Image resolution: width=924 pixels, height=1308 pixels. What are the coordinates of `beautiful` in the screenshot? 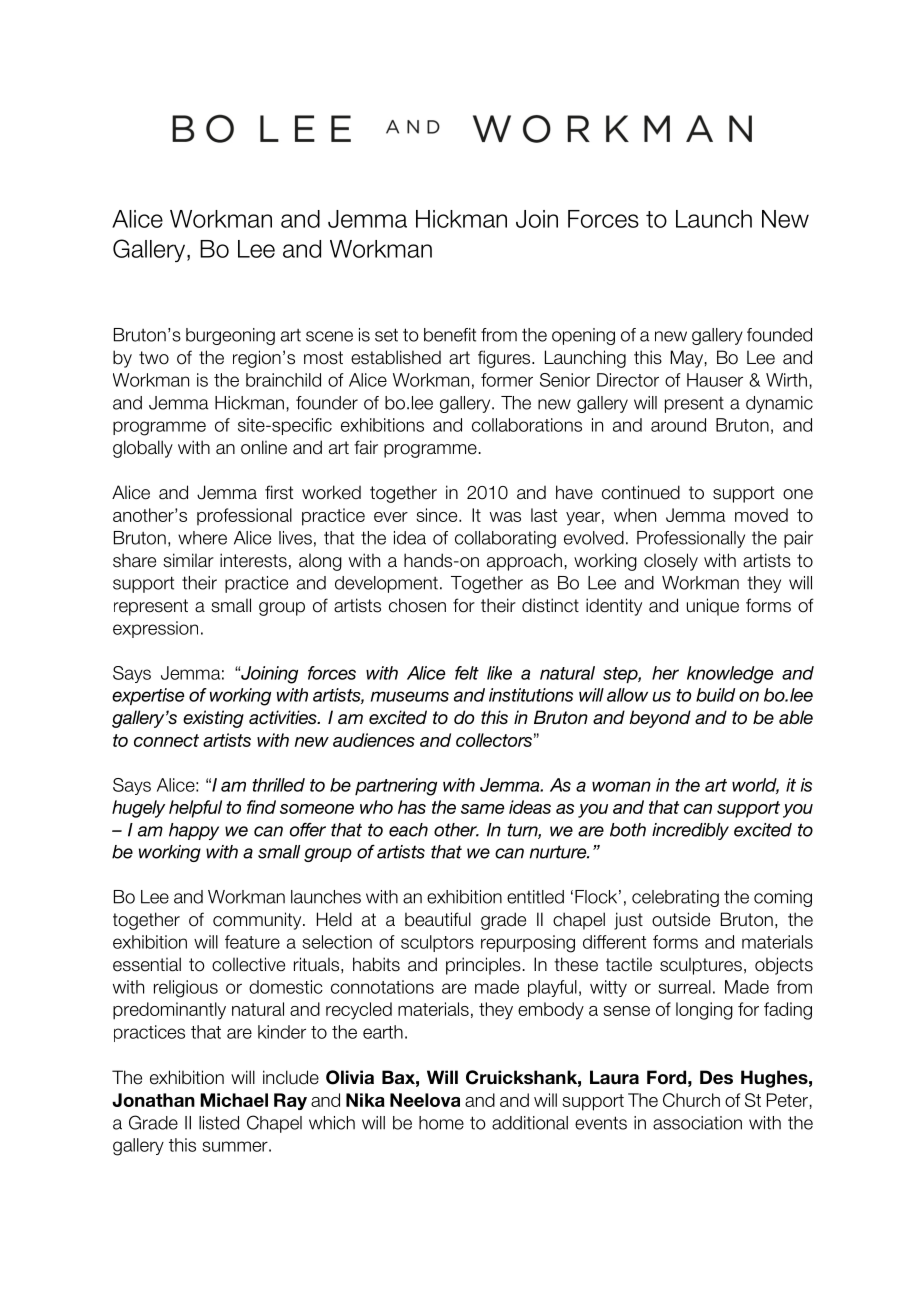 It's located at (438, 919).
